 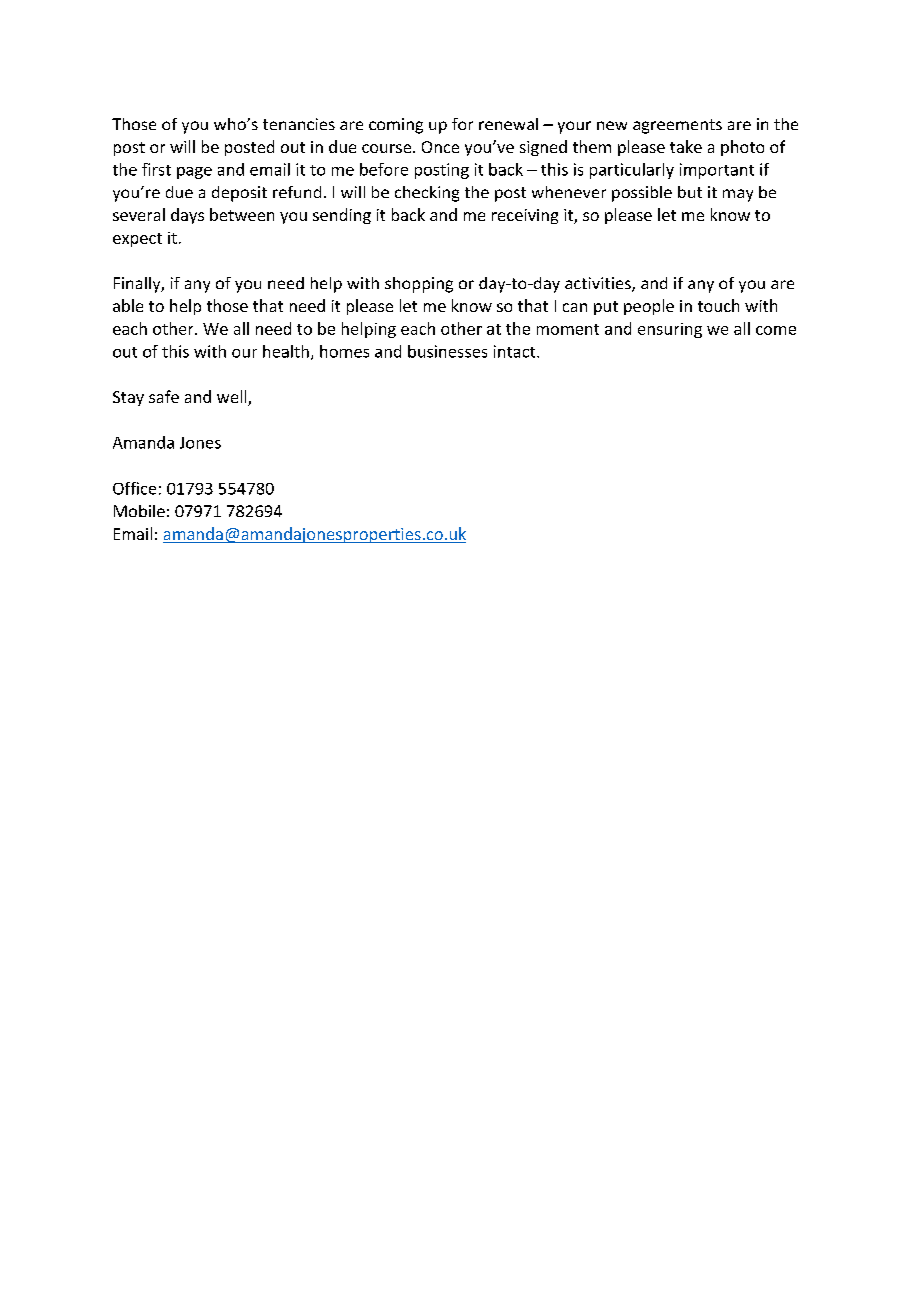 I want to click on ensuring, so click(x=670, y=330).
